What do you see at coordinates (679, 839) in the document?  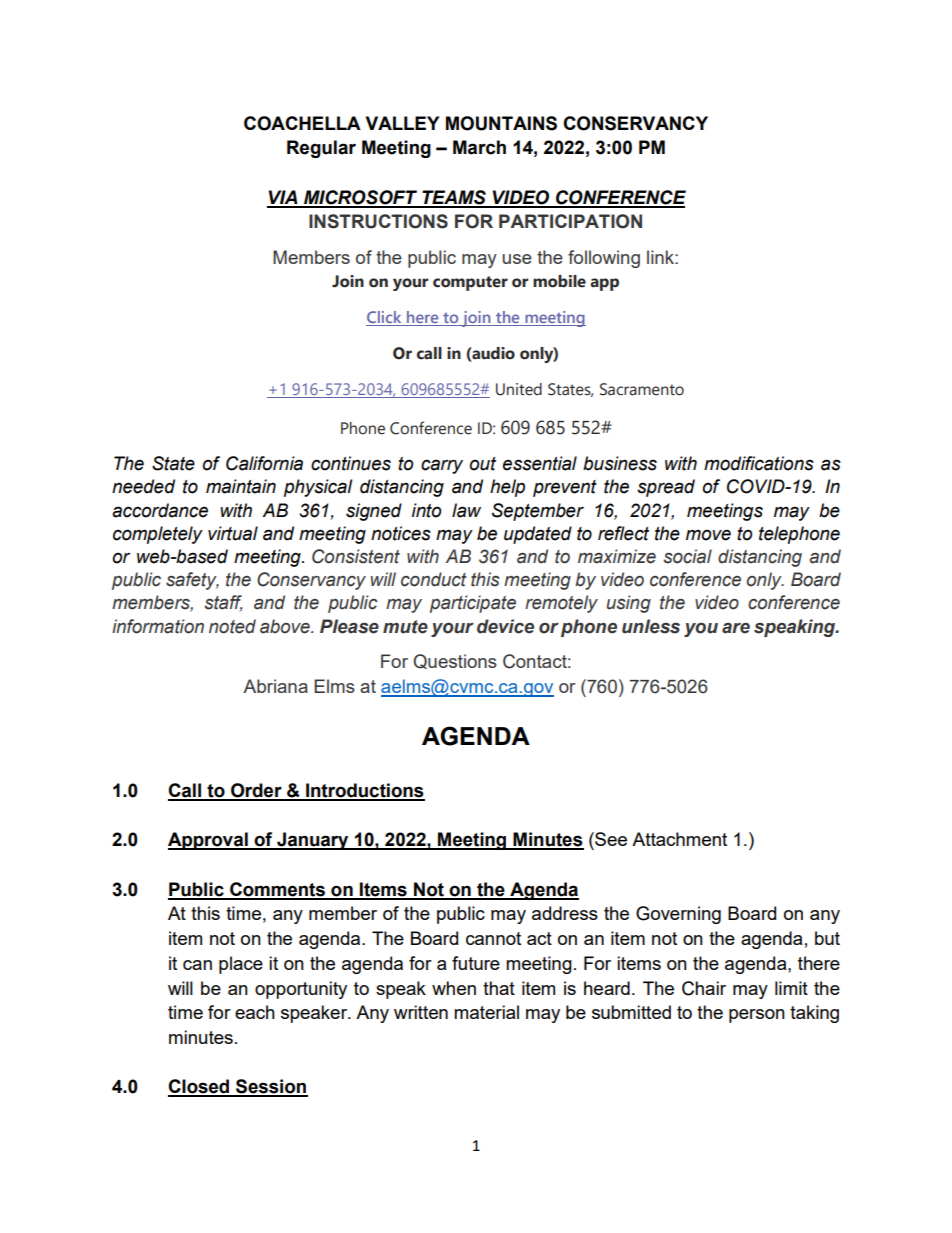 I see `Attachment` at bounding box center [679, 839].
